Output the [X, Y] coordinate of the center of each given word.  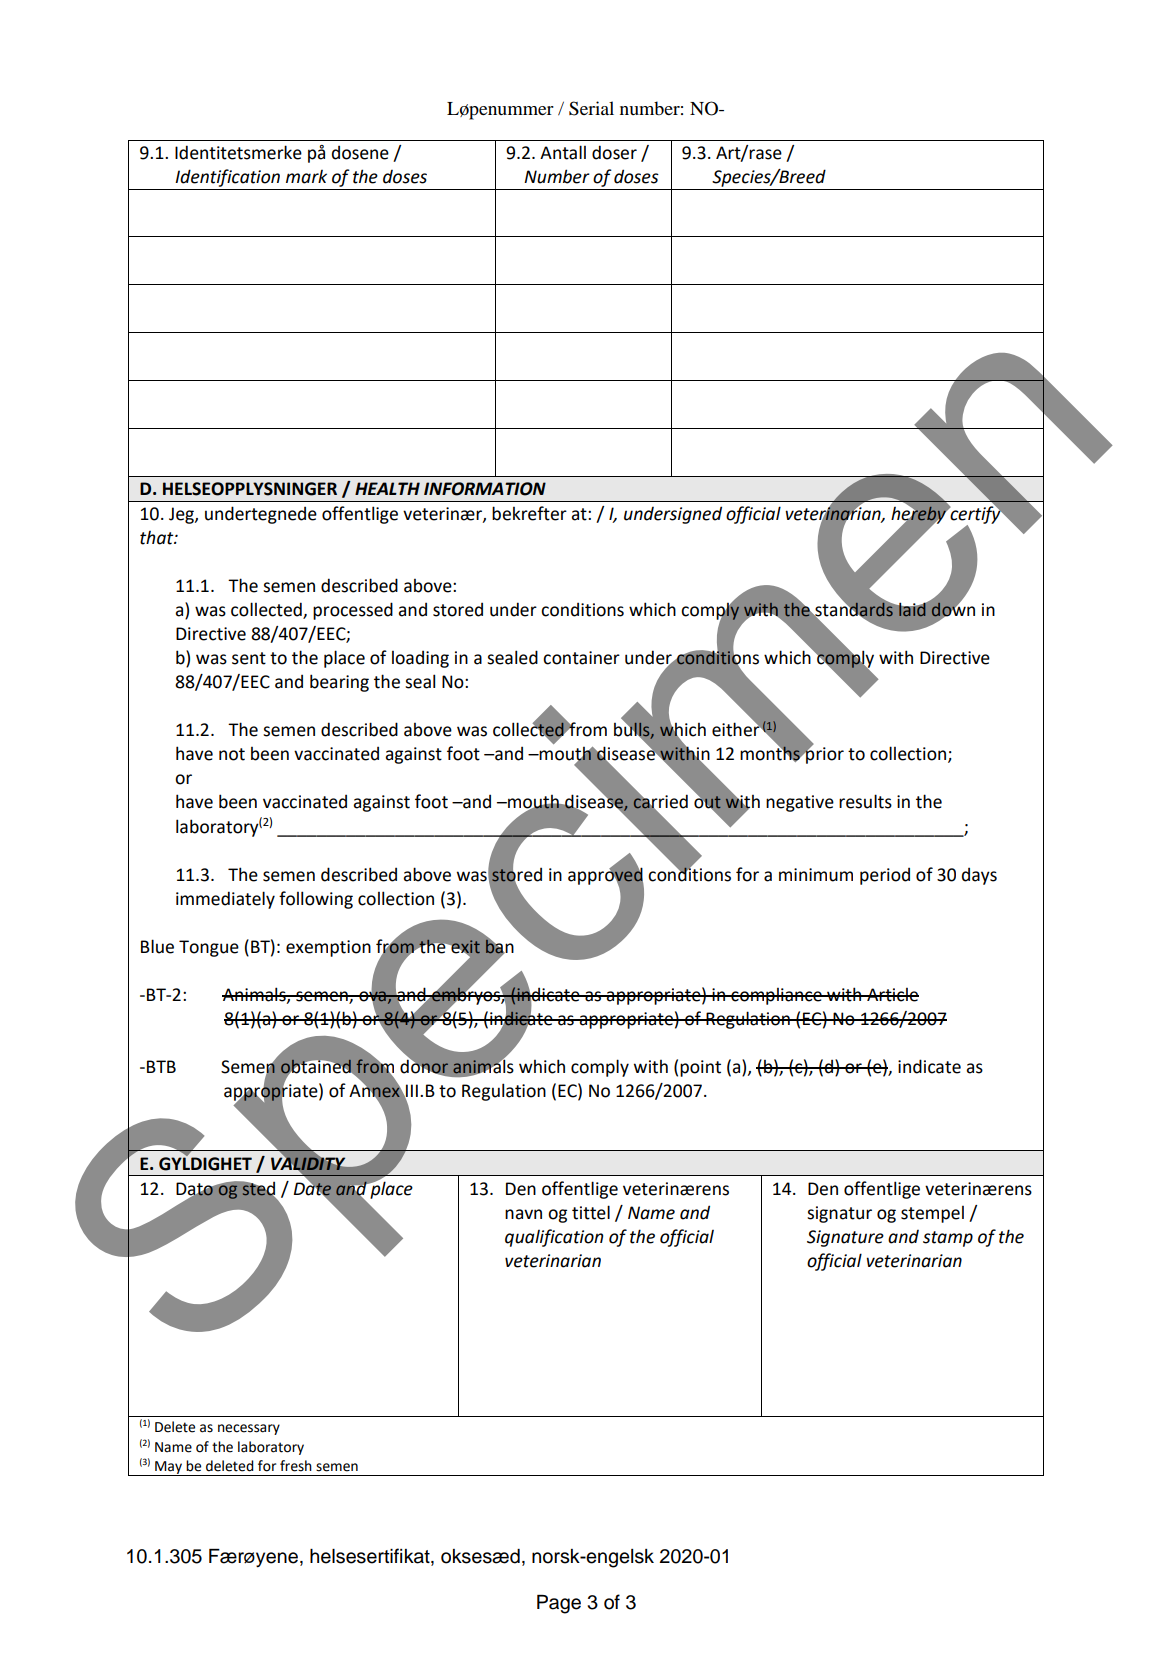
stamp [948, 1239]
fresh [296, 1466]
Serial [591, 108]
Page [559, 1604]
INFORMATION [485, 489]
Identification [227, 178]
